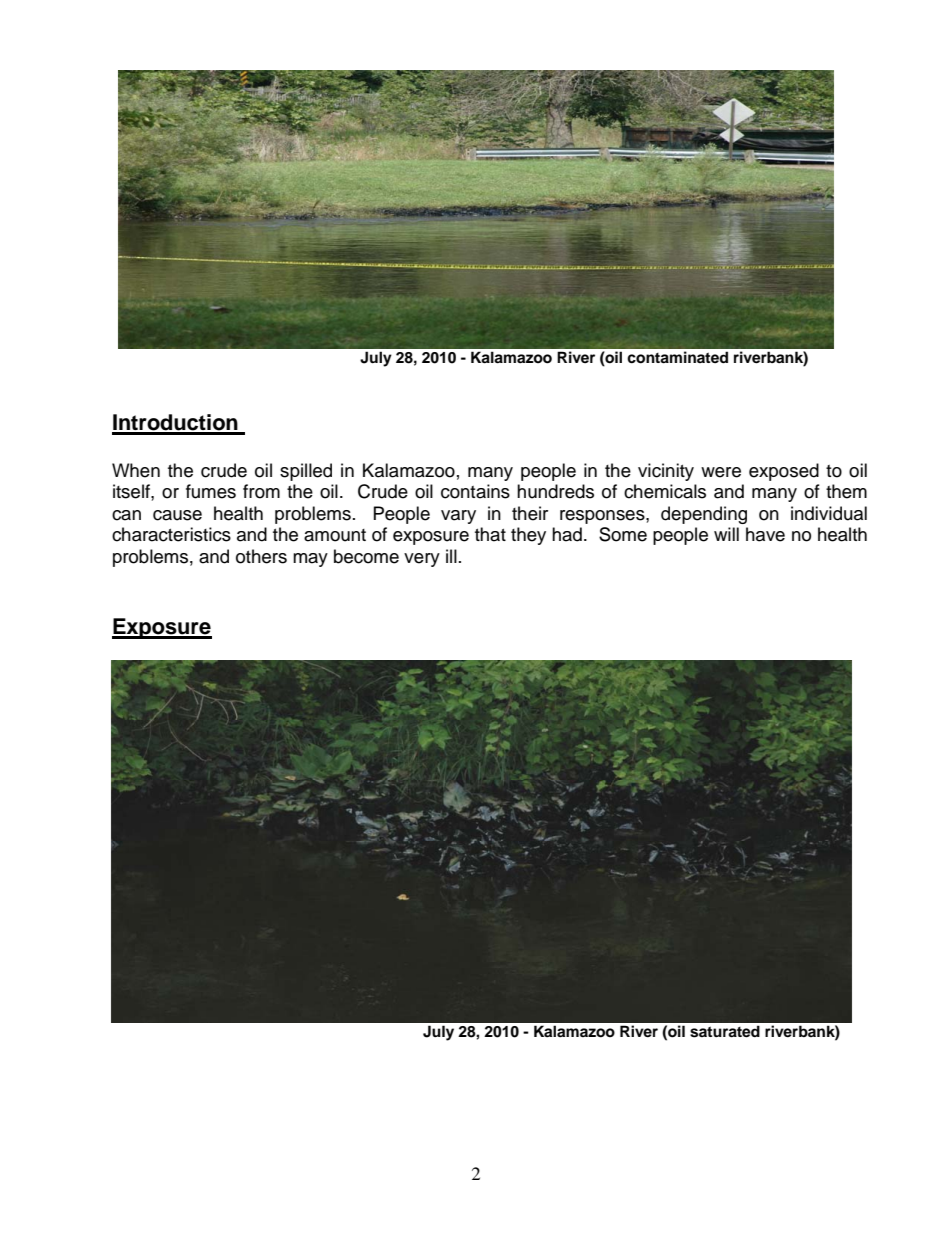 This screenshot has width=952, height=1233. What do you see at coordinates (177, 515) in the screenshot?
I see `cause` at bounding box center [177, 515].
